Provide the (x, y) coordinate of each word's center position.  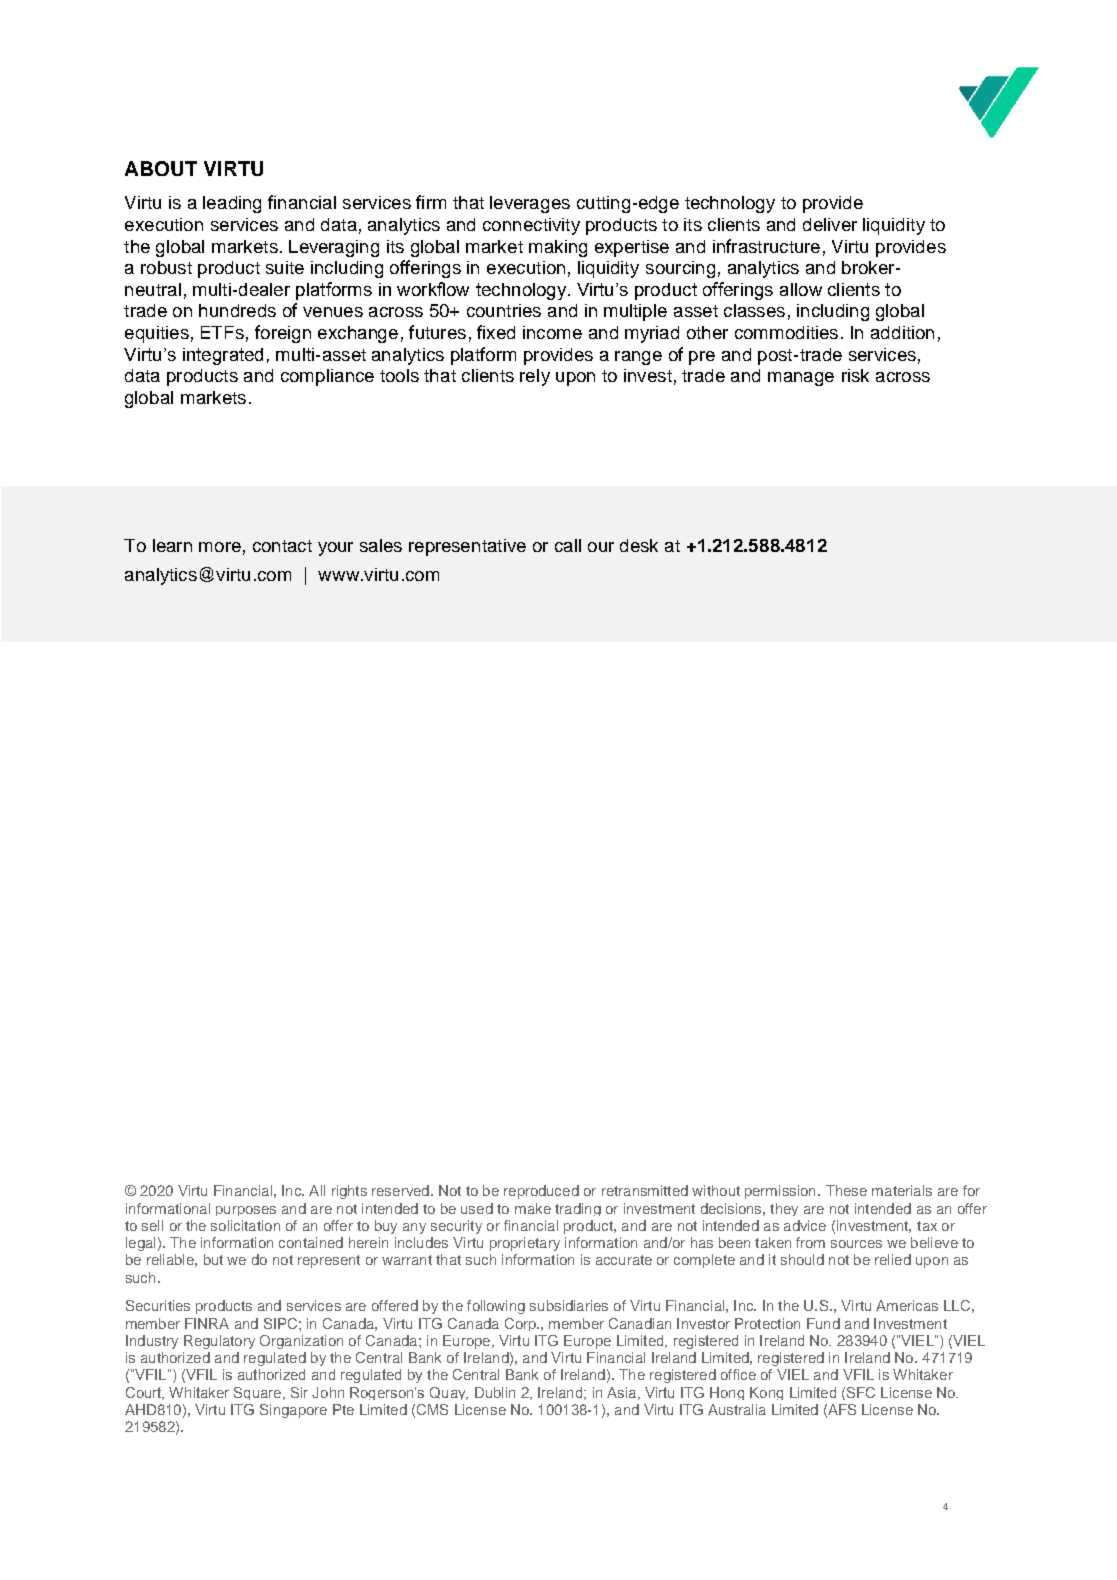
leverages (530, 204)
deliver (830, 224)
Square (259, 1393)
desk (639, 545)
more (220, 547)
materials (902, 1190)
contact (282, 546)
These (846, 1190)
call (568, 545)
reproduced (541, 1192)
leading (232, 204)
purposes (246, 1211)
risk (855, 375)
